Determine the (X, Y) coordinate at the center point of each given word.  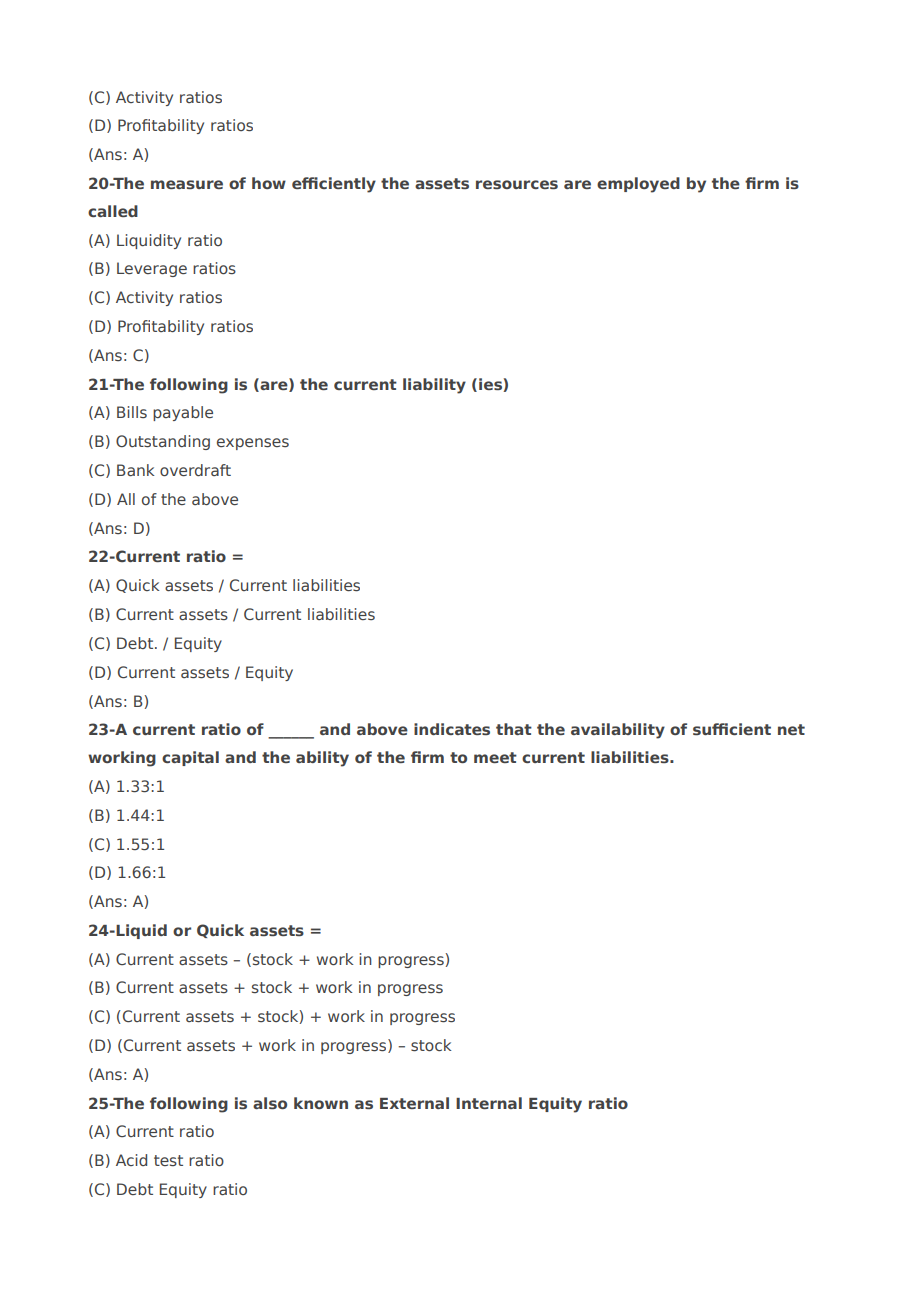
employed (638, 185)
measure (187, 184)
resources (517, 184)
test (168, 1160)
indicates (452, 729)
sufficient (732, 729)
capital (190, 758)
